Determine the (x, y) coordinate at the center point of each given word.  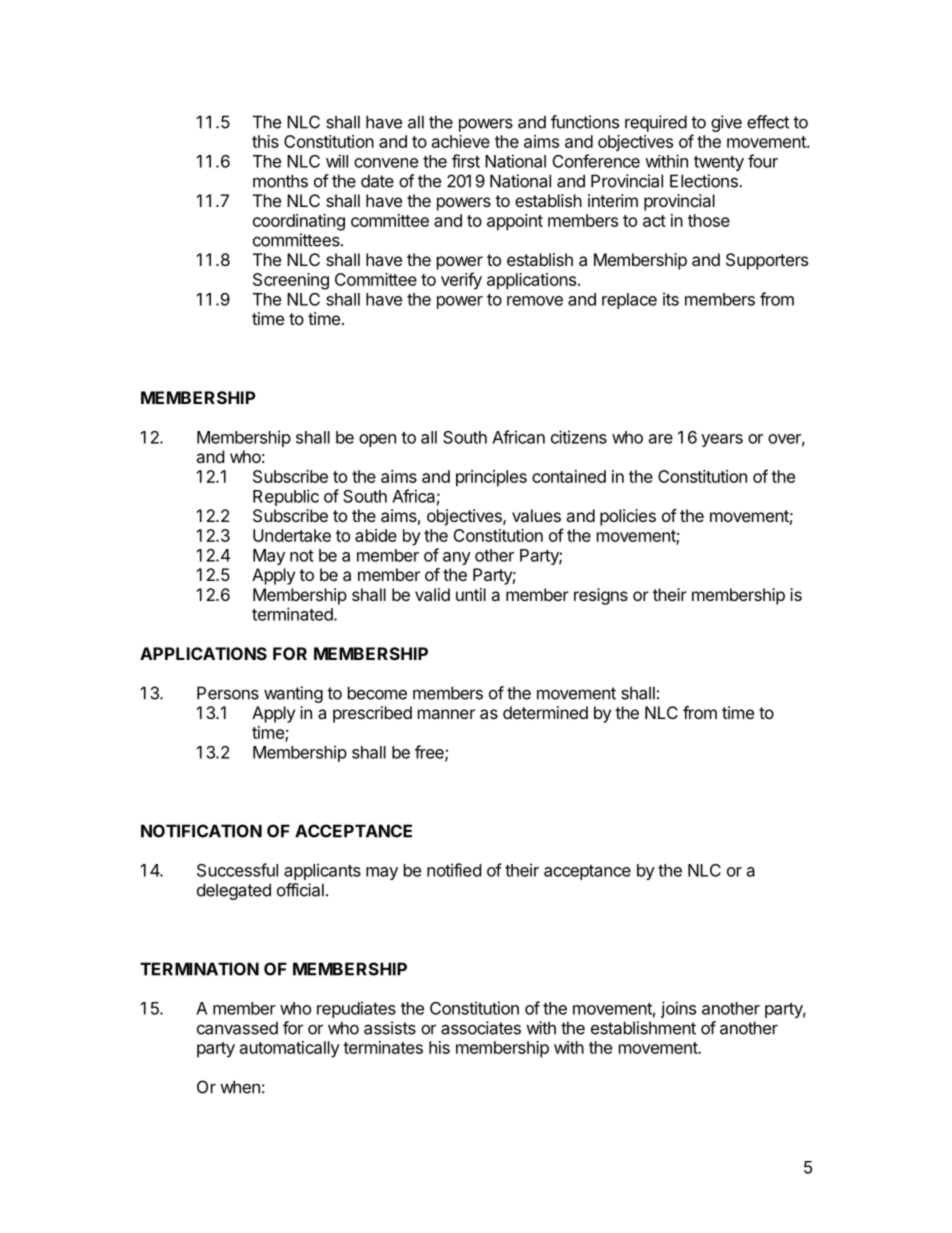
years (722, 440)
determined (545, 712)
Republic (286, 497)
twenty (719, 163)
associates (481, 1028)
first (466, 161)
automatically (290, 1049)
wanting (293, 694)
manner (446, 714)
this (265, 141)
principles (491, 478)
